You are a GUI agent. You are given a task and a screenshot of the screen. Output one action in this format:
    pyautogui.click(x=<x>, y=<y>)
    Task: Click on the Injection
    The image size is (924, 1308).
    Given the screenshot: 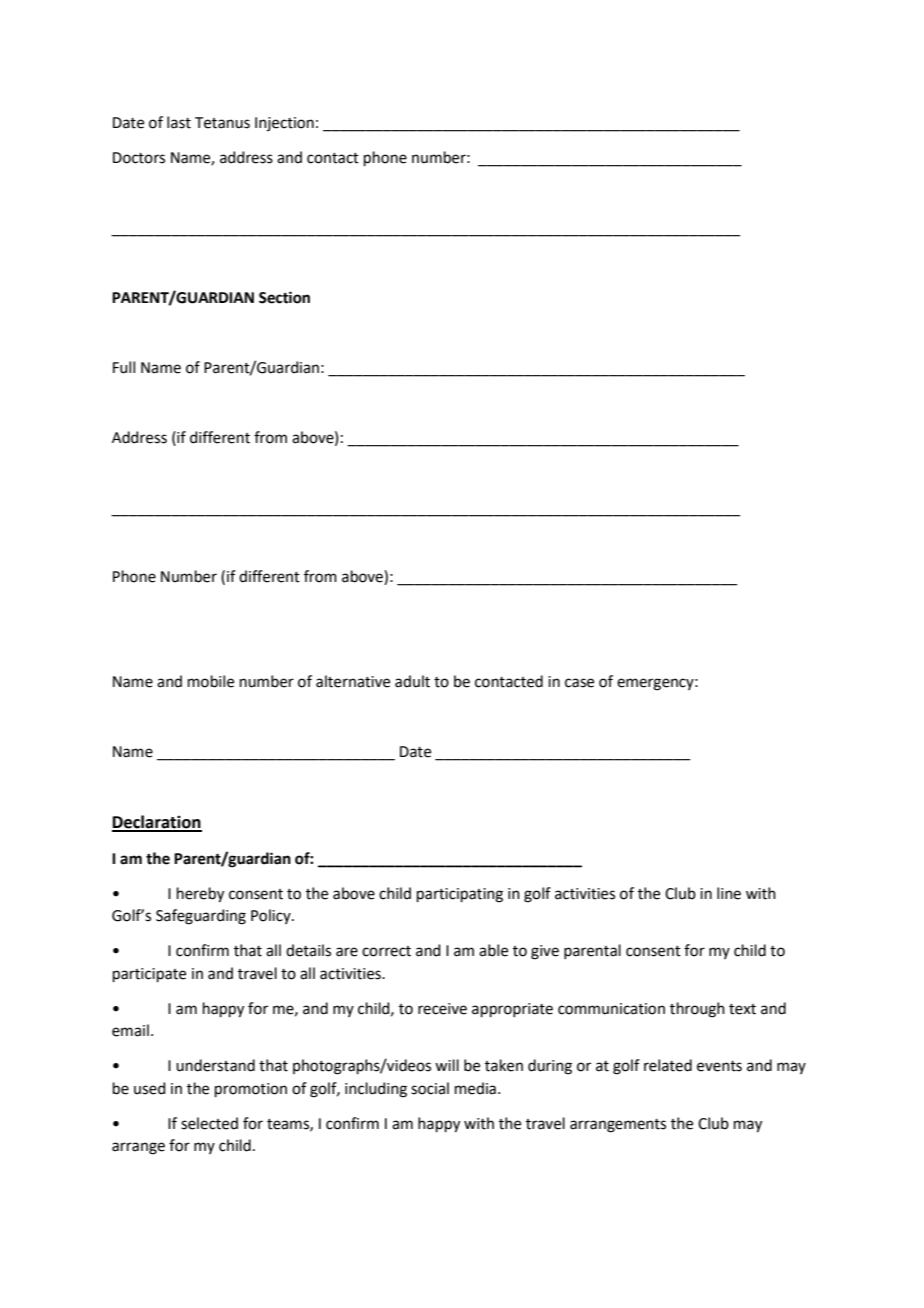 What is the action you would take?
    pyautogui.click(x=284, y=124)
